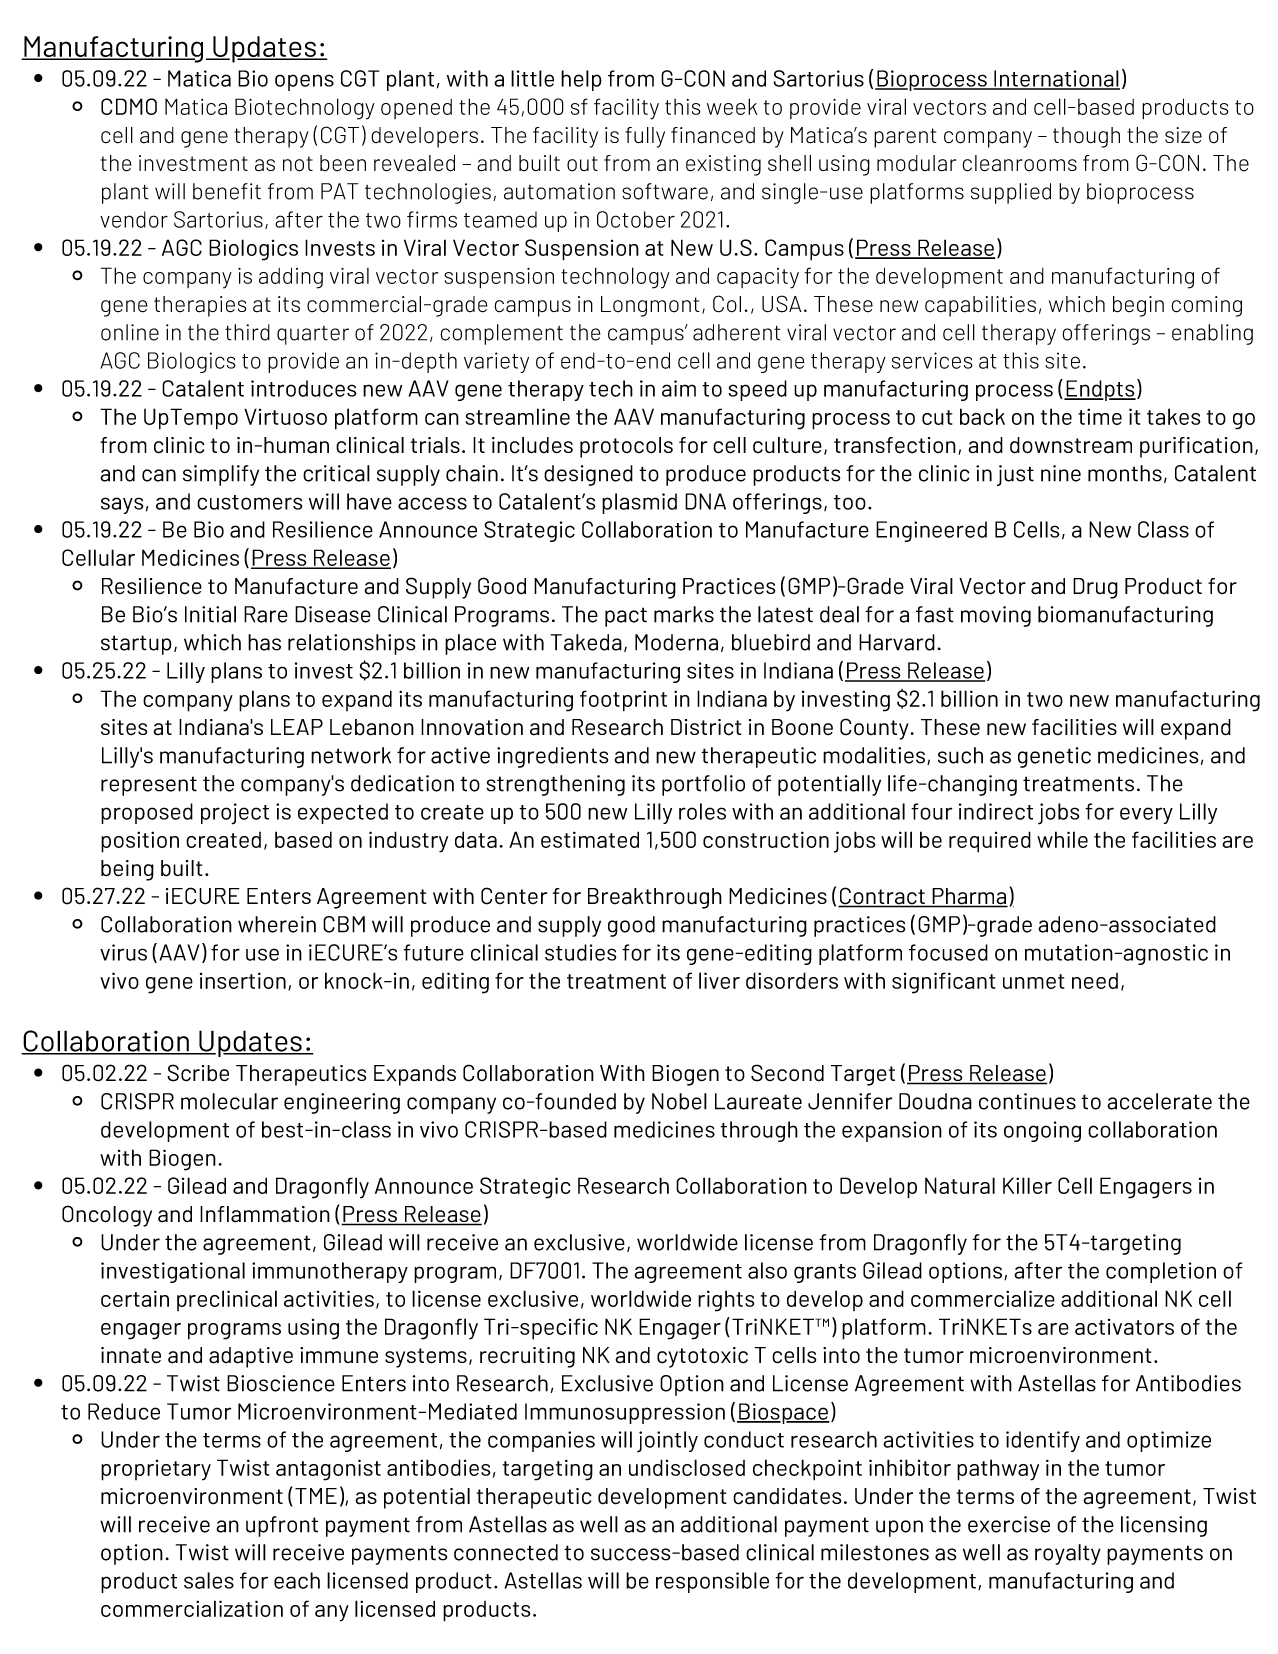 This screenshot has width=1278, height=1654. What do you see at coordinates (1095, 588) in the screenshot?
I see `Drug` at bounding box center [1095, 588].
